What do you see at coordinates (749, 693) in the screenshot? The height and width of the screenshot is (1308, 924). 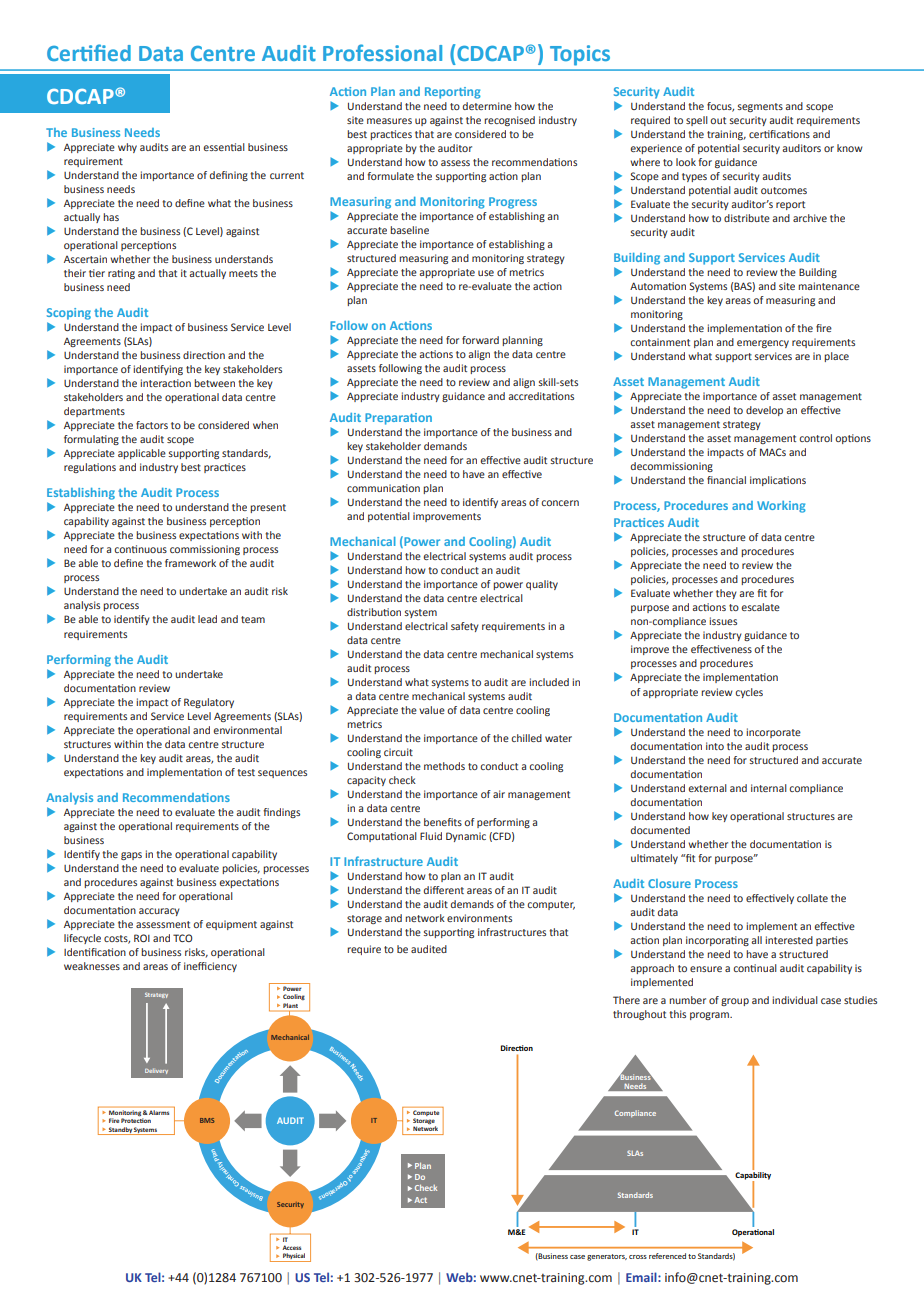 I see `cycles` at bounding box center [749, 693].
